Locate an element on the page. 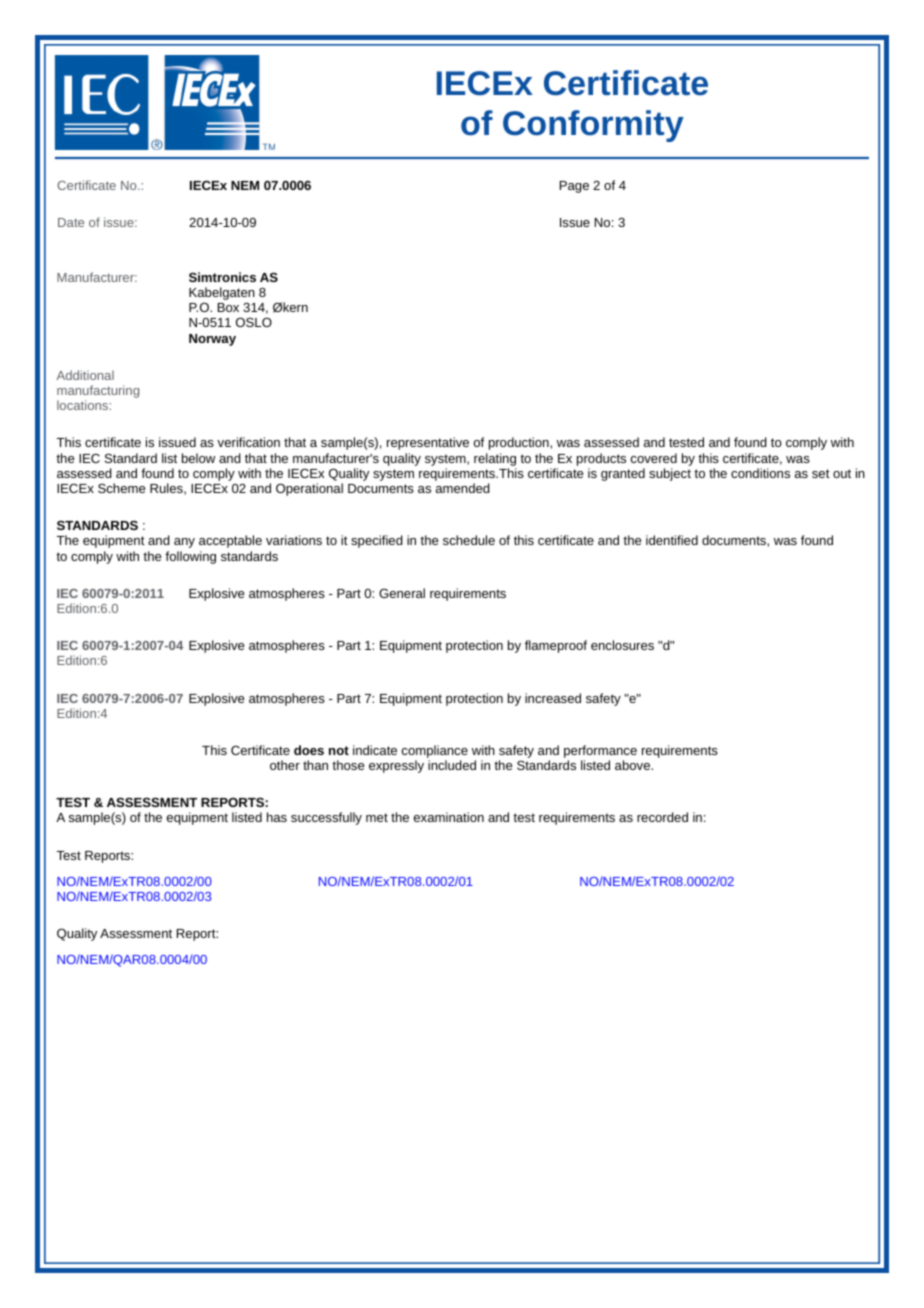 The width and height of the page is (924, 1308). Page is located at coordinates (574, 187).
